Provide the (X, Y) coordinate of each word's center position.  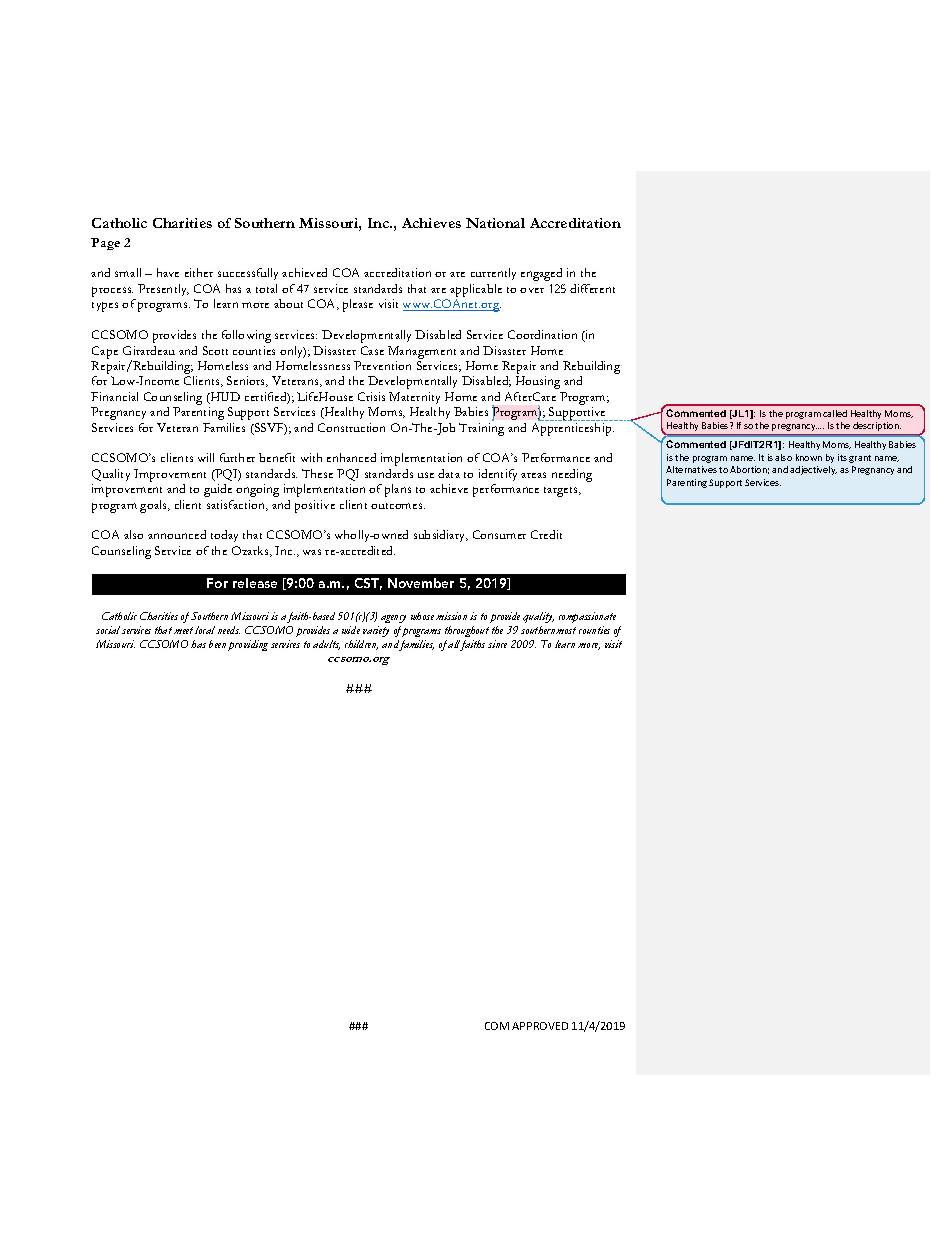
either (199, 272)
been (217, 644)
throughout (467, 631)
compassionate (587, 617)
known (809, 457)
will (206, 457)
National (495, 223)
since (497, 644)
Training (481, 429)
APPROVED (540, 1026)
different (592, 288)
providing (248, 645)
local (205, 630)
